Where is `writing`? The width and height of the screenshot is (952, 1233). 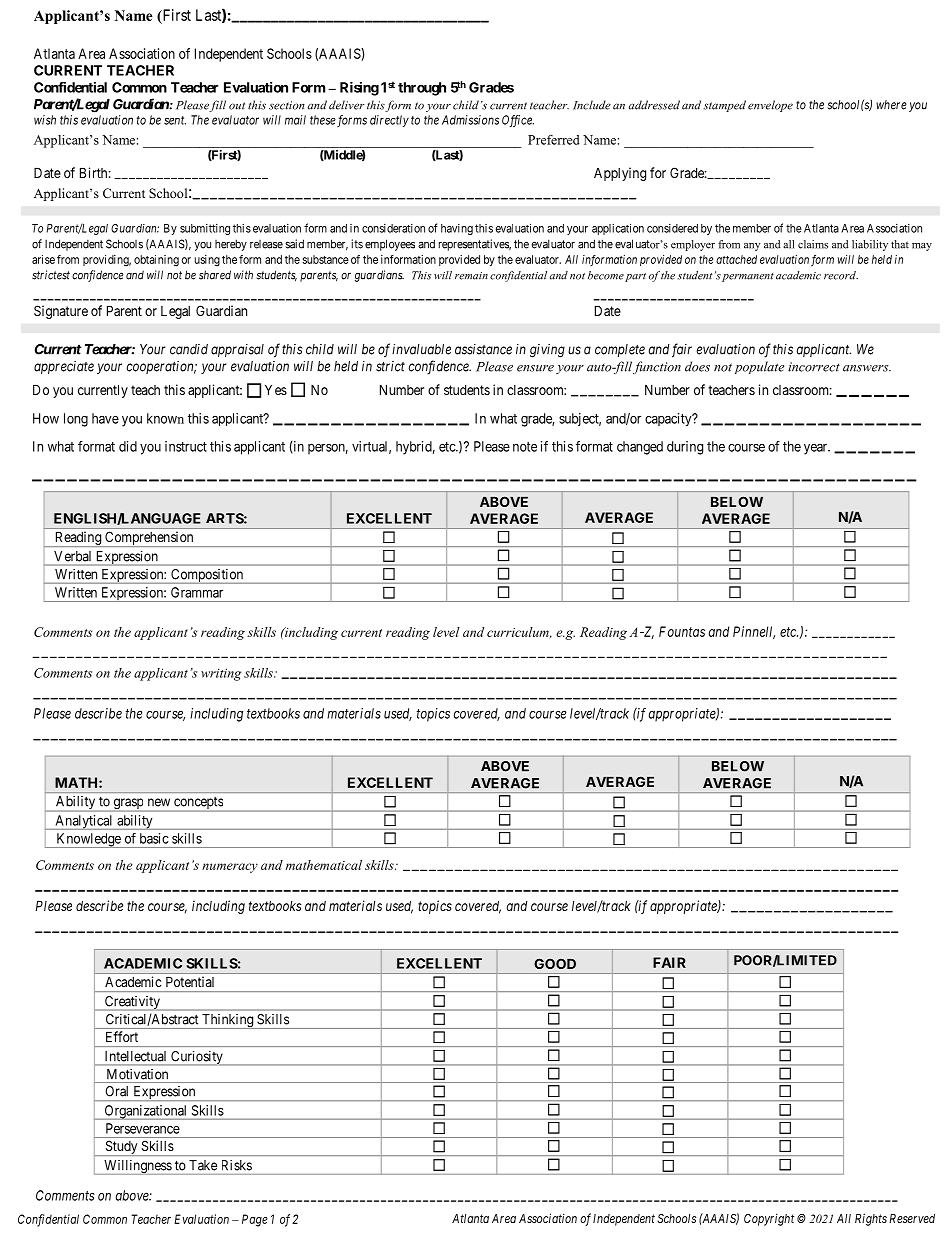 writing is located at coordinates (221, 674).
